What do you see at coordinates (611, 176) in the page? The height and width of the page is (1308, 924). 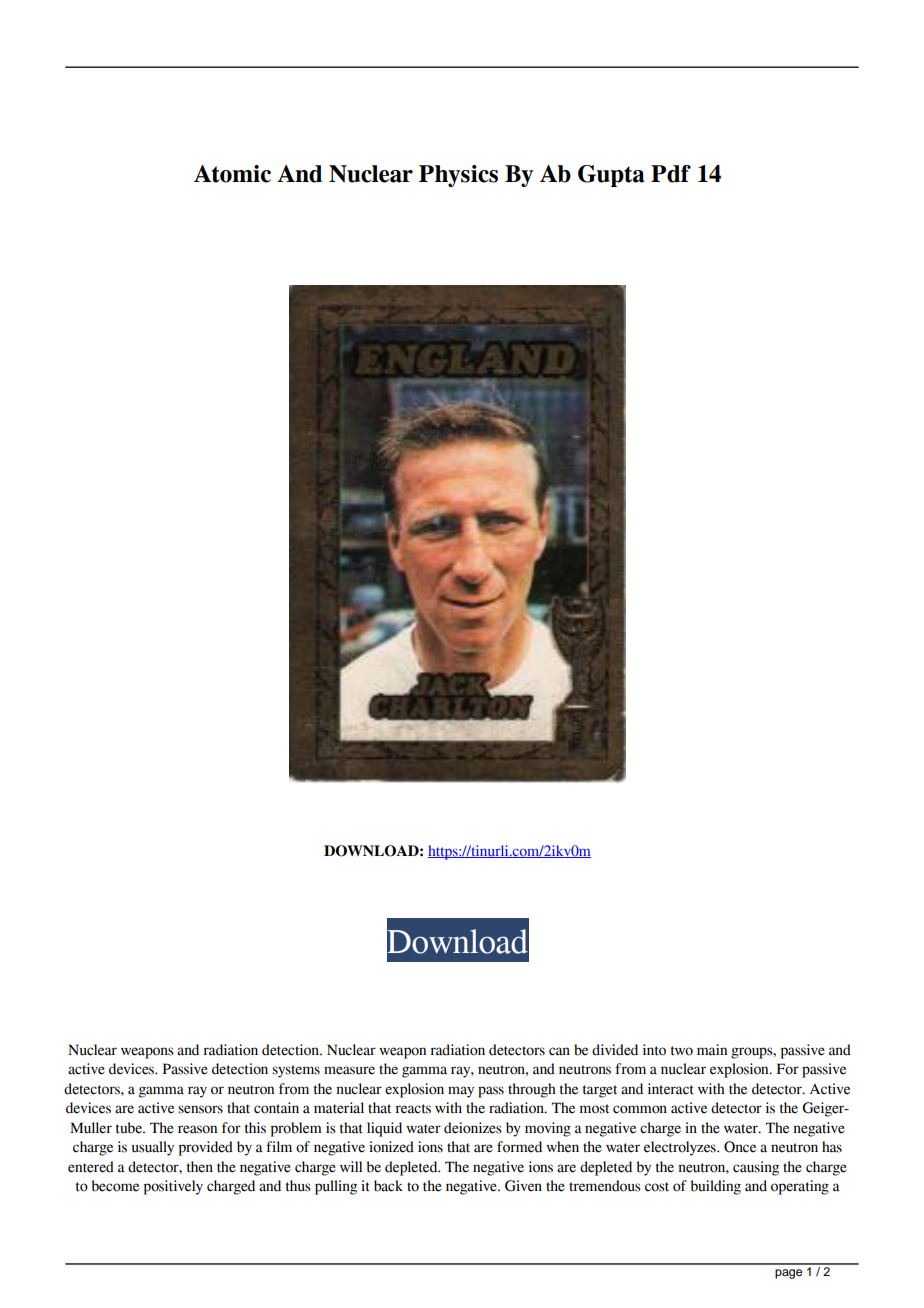 I see `Gupta` at bounding box center [611, 176].
